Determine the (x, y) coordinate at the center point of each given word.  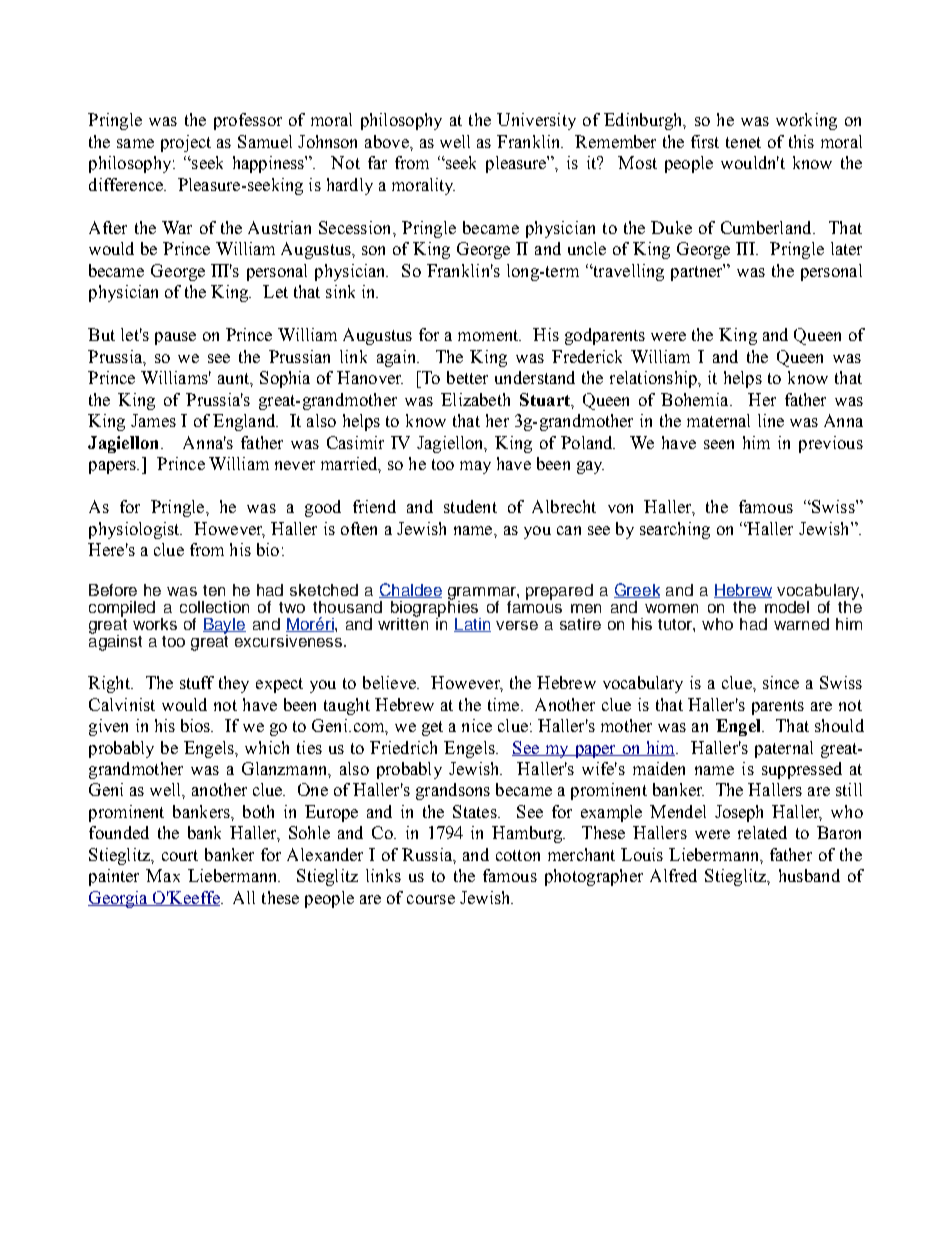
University (536, 121)
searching (675, 530)
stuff (197, 682)
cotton (518, 855)
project (186, 143)
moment (489, 335)
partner (698, 272)
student (470, 506)
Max (163, 875)
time (505, 704)
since (781, 682)
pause (175, 338)
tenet (743, 142)
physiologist (135, 530)
